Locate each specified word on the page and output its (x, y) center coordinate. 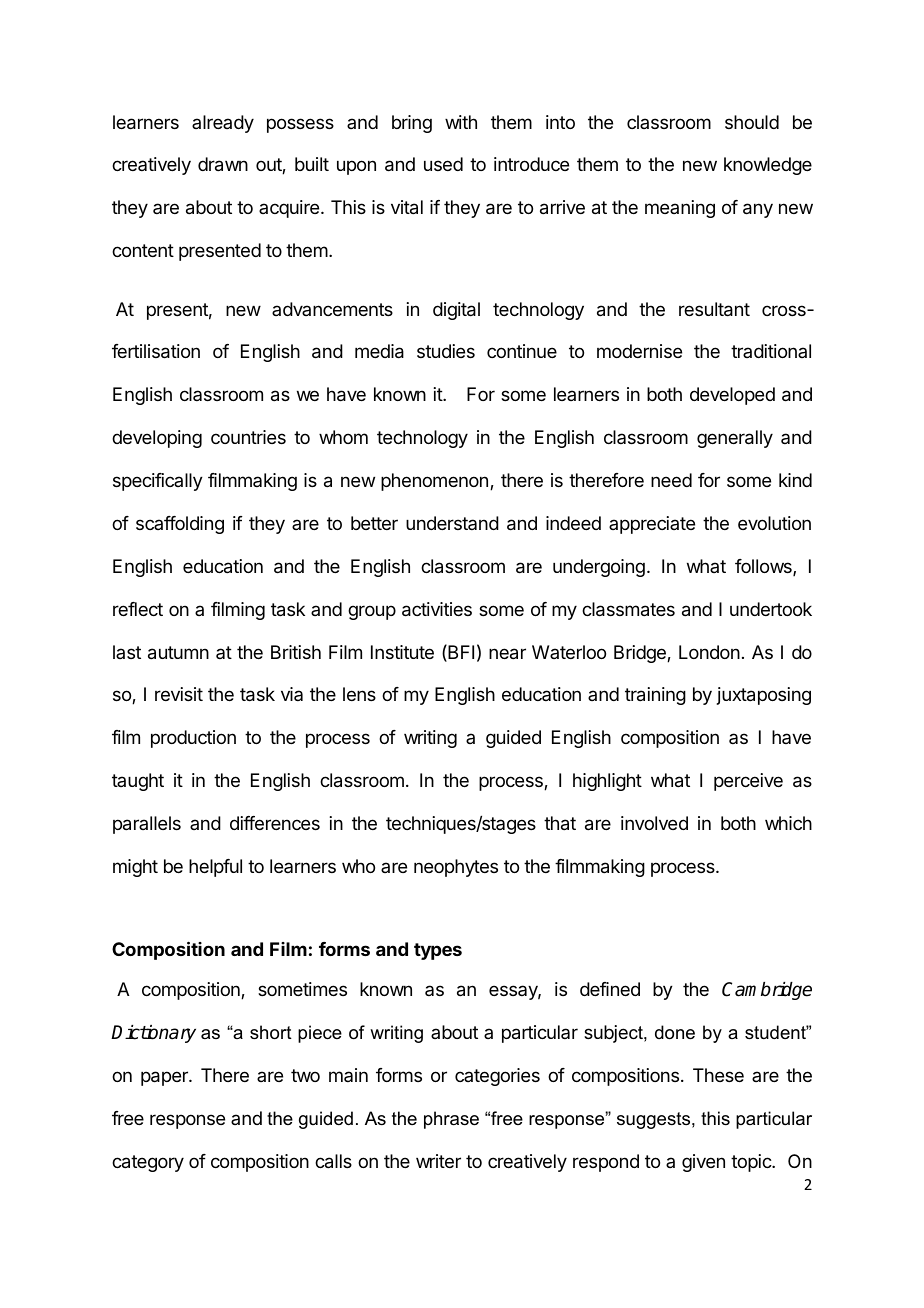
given (703, 1163)
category (148, 1163)
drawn (223, 164)
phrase (451, 1120)
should (752, 122)
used (443, 164)
